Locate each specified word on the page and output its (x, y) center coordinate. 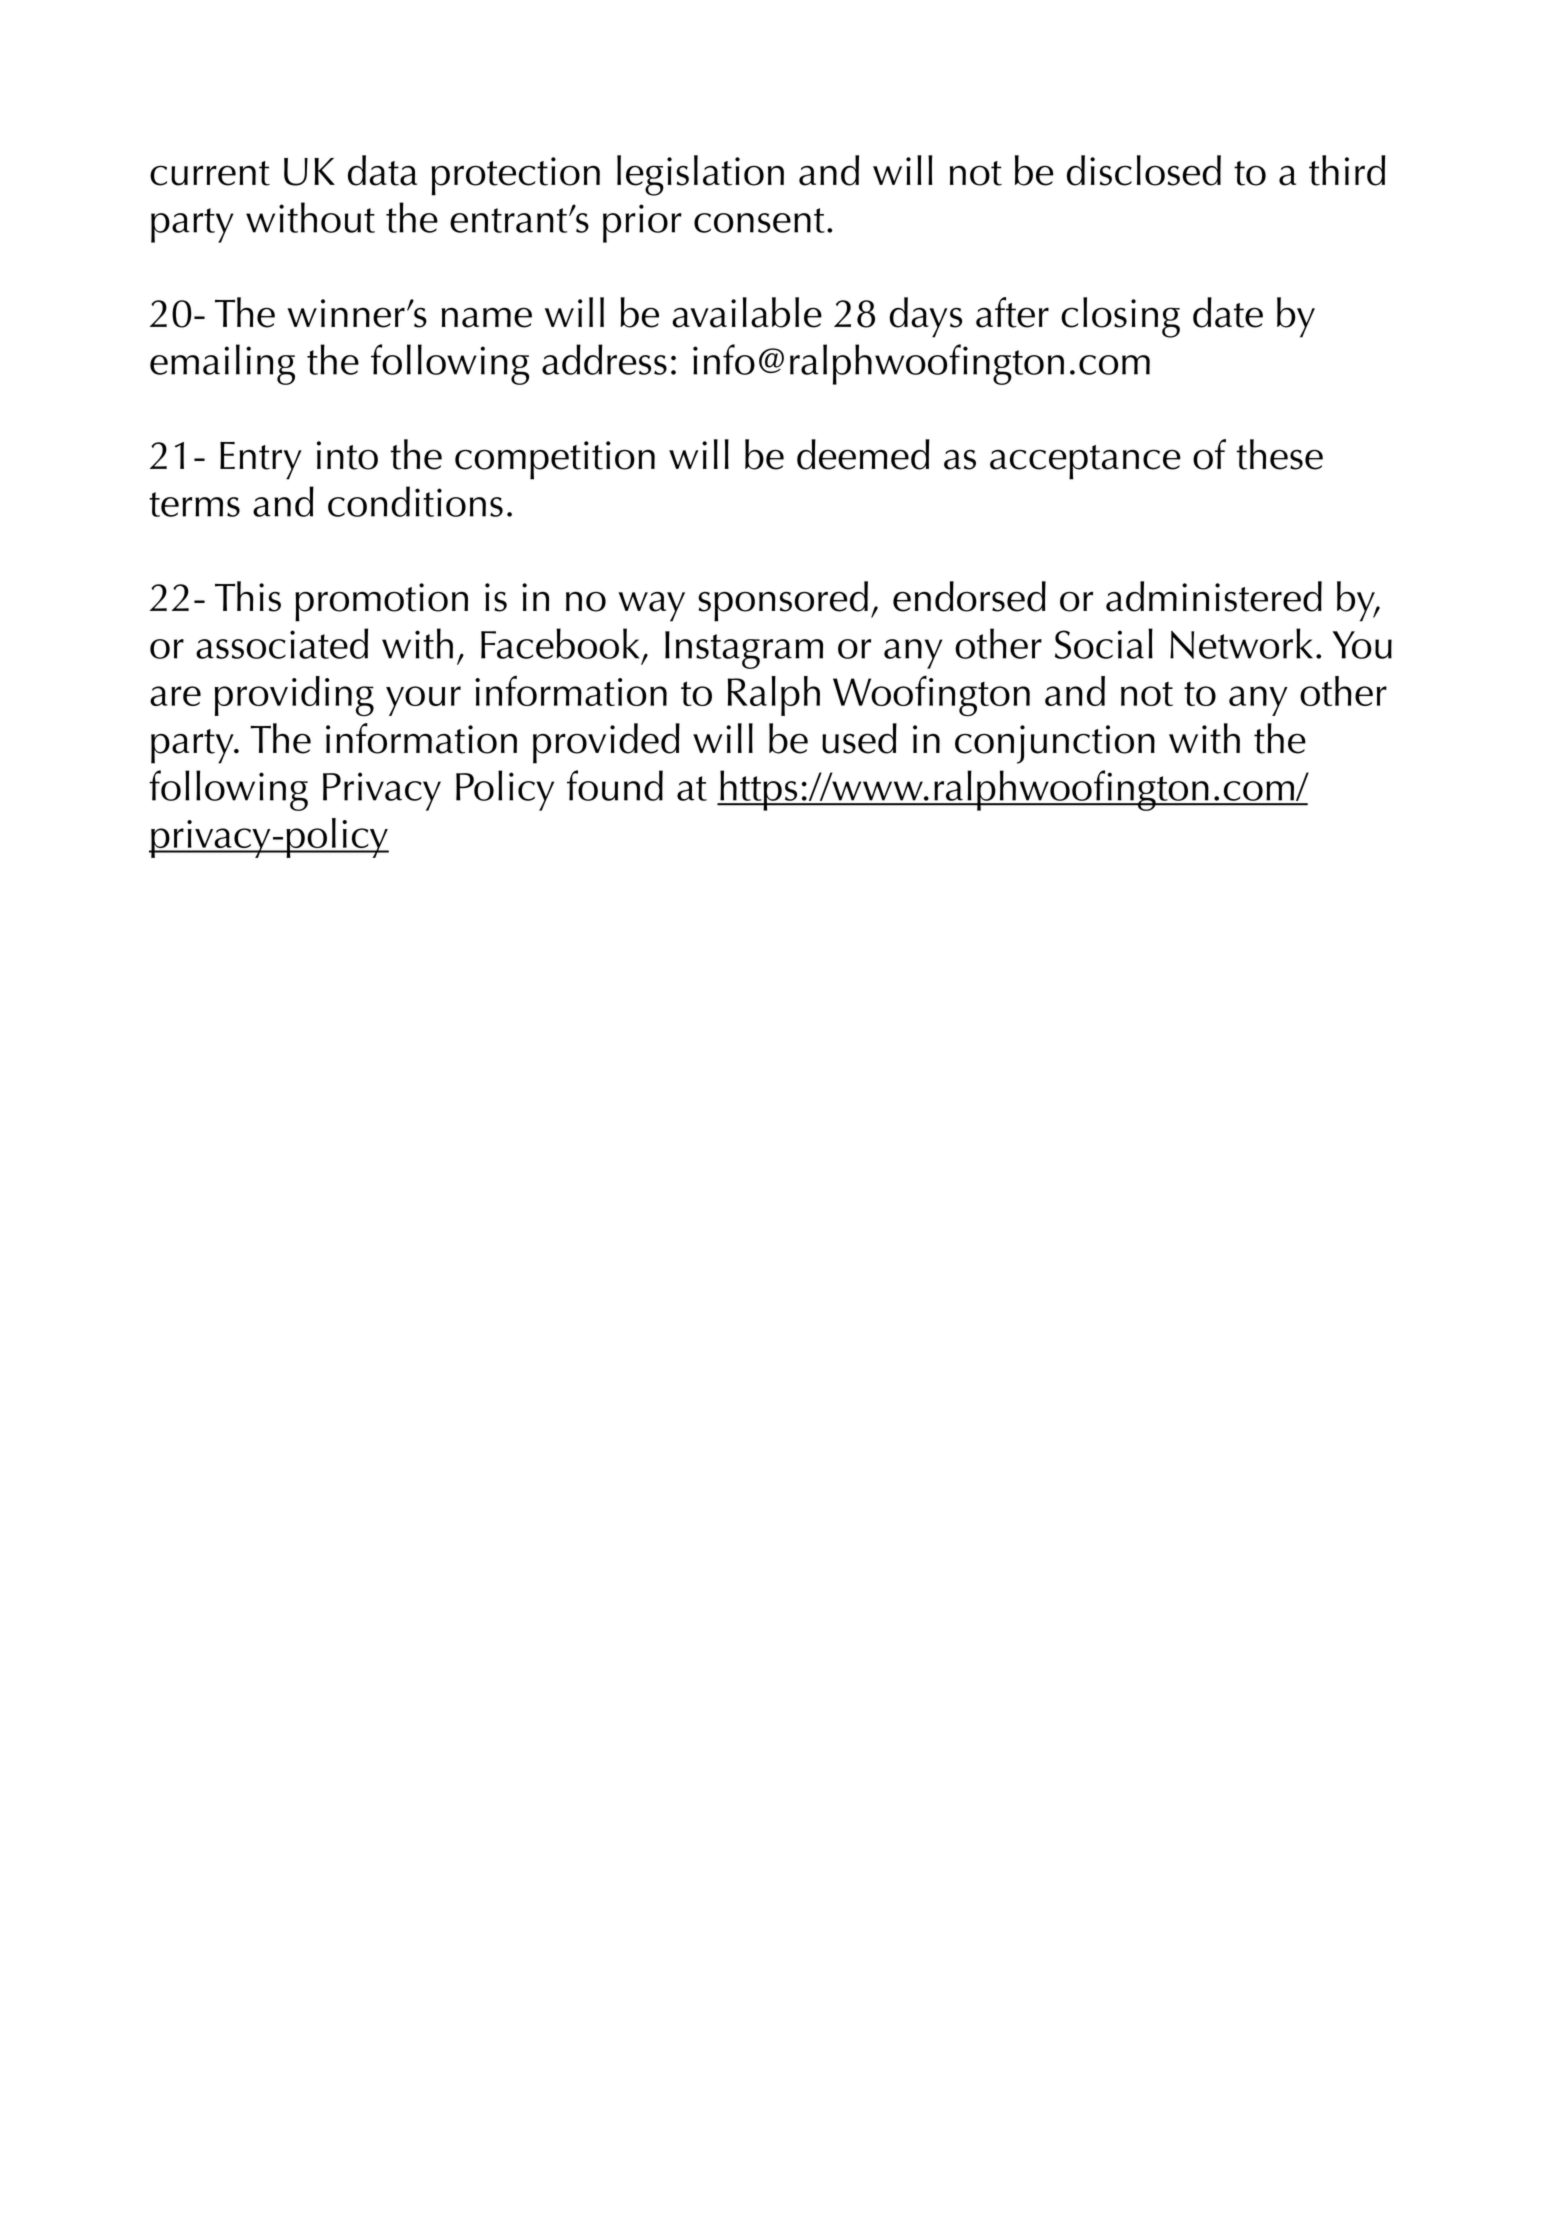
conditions (415, 501)
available (747, 312)
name (487, 317)
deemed (863, 454)
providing (294, 696)
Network (1241, 643)
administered (1214, 596)
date (1228, 312)
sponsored (783, 601)
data (382, 170)
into (347, 455)
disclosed (1144, 170)
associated (282, 643)
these (1280, 454)
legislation (700, 175)
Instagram (744, 650)
